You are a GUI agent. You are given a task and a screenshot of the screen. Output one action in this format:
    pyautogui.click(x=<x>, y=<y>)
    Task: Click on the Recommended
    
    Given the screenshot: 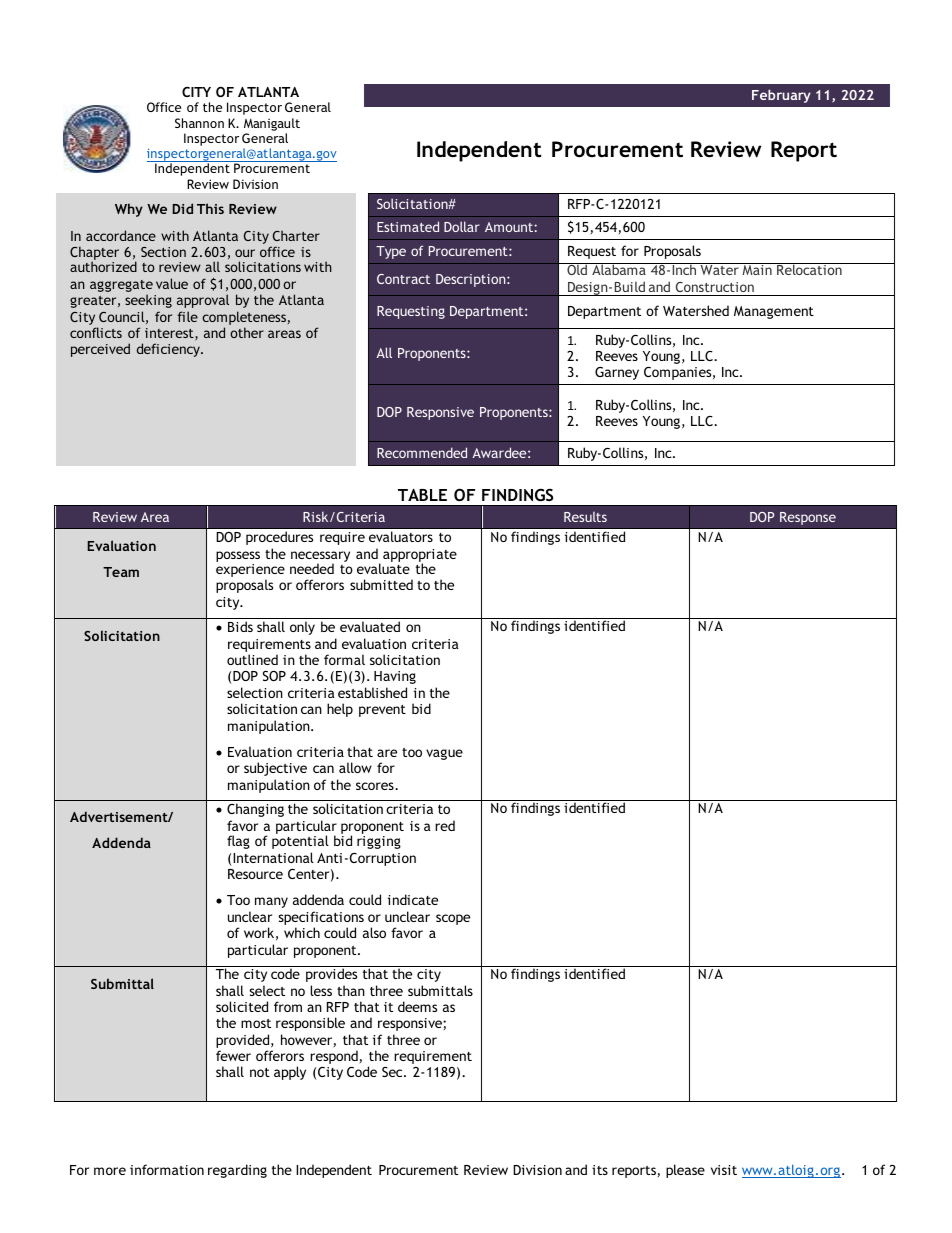 What is the action you would take?
    pyautogui.click(x=422, y=452)
